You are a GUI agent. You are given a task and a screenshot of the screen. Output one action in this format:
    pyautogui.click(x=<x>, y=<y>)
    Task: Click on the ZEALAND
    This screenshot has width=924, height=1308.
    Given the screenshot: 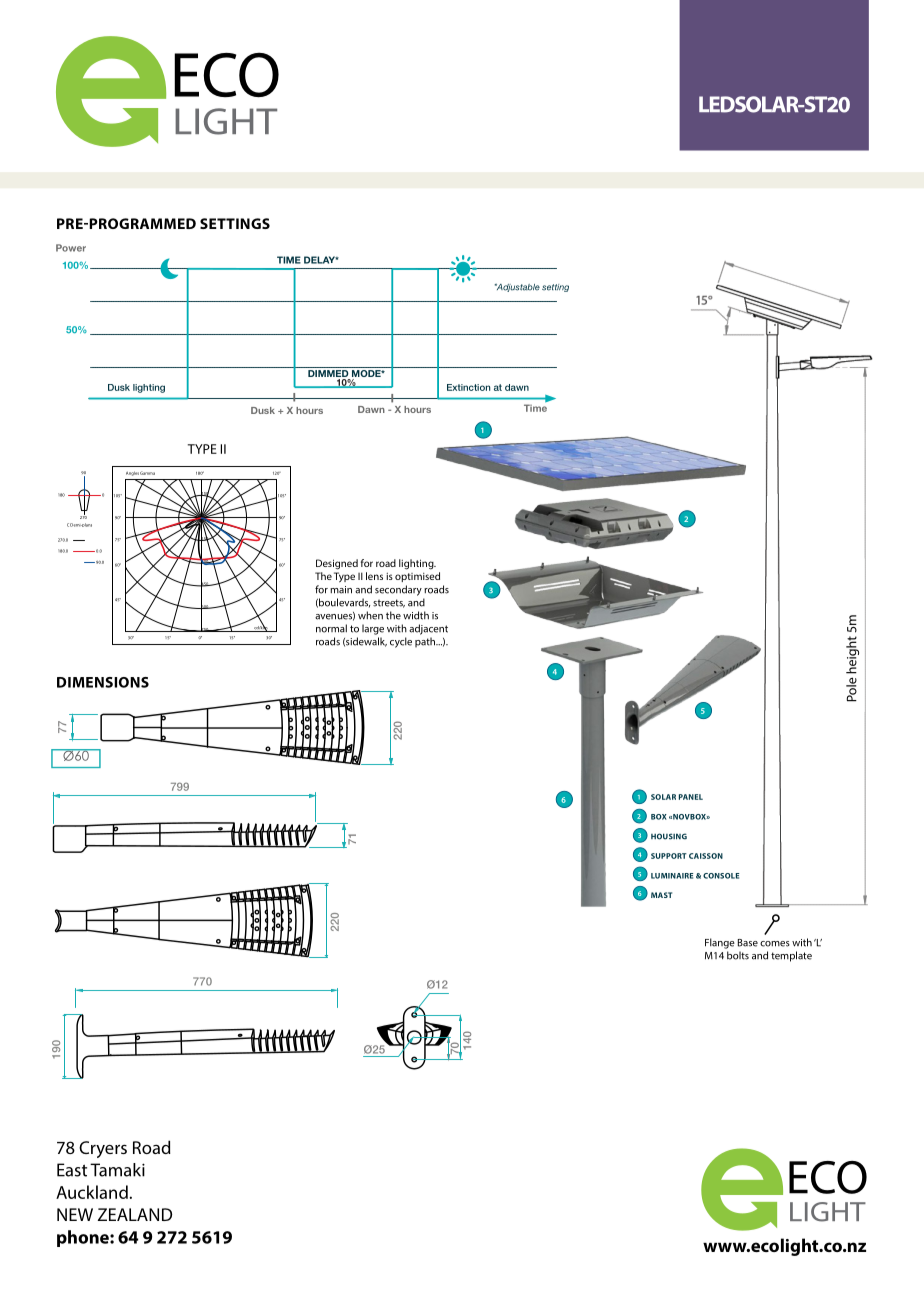 What is the action you would take?
    pyautogui.click(x=135, y=1214)
